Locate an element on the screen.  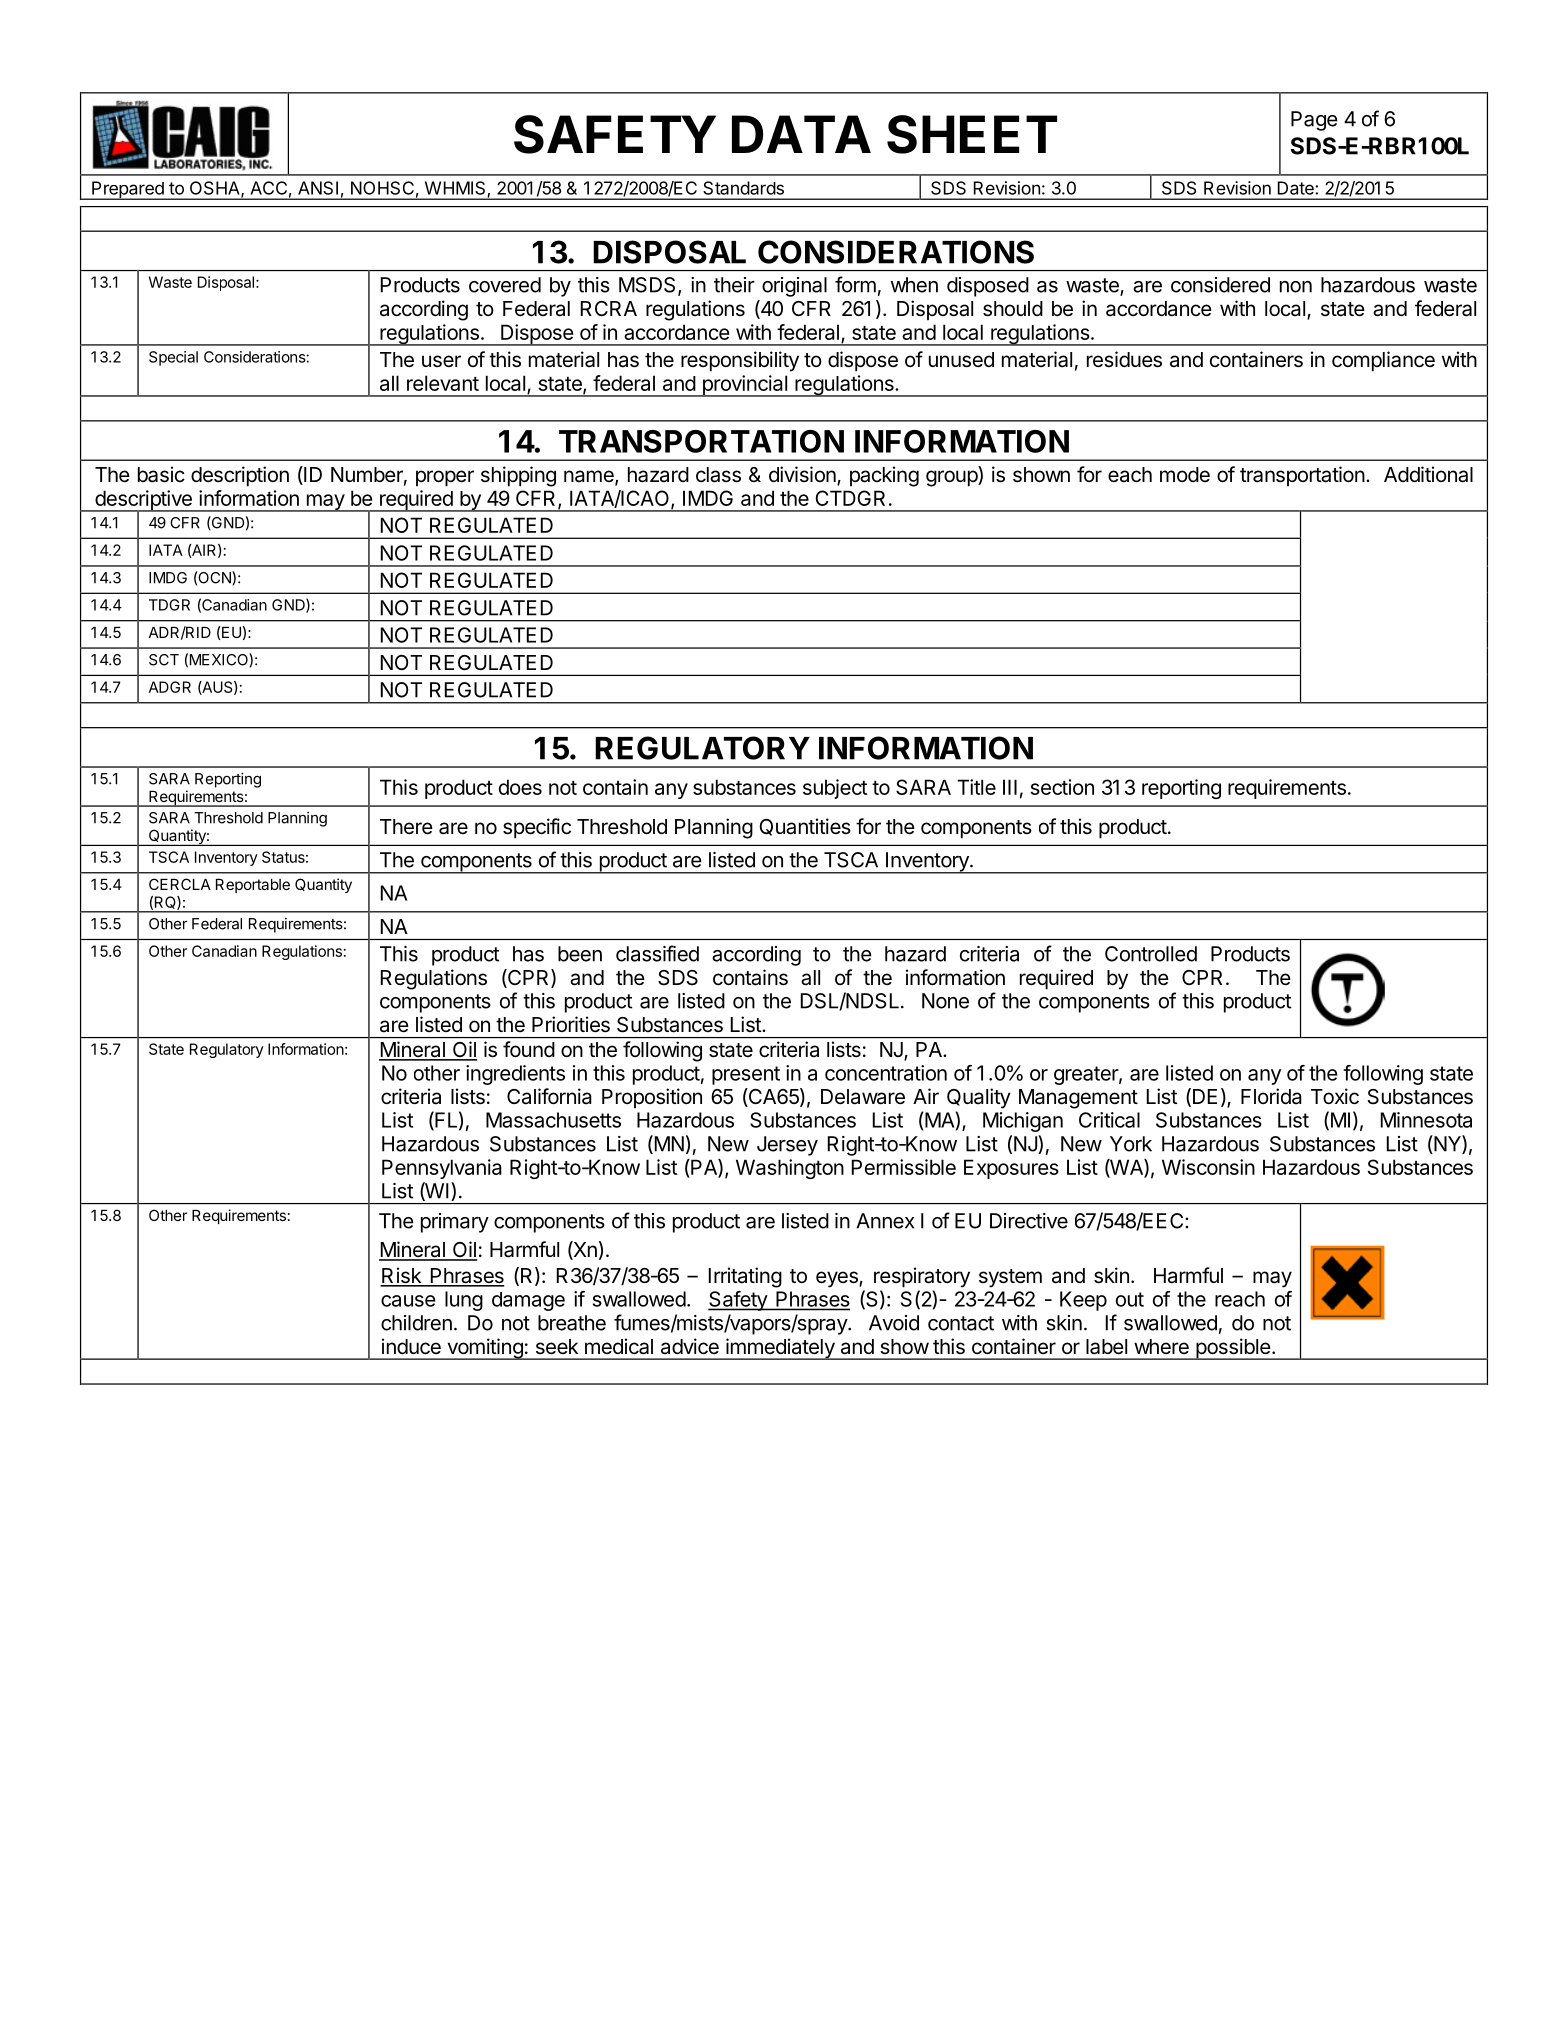
section is located at coordinates (1062, 787).
